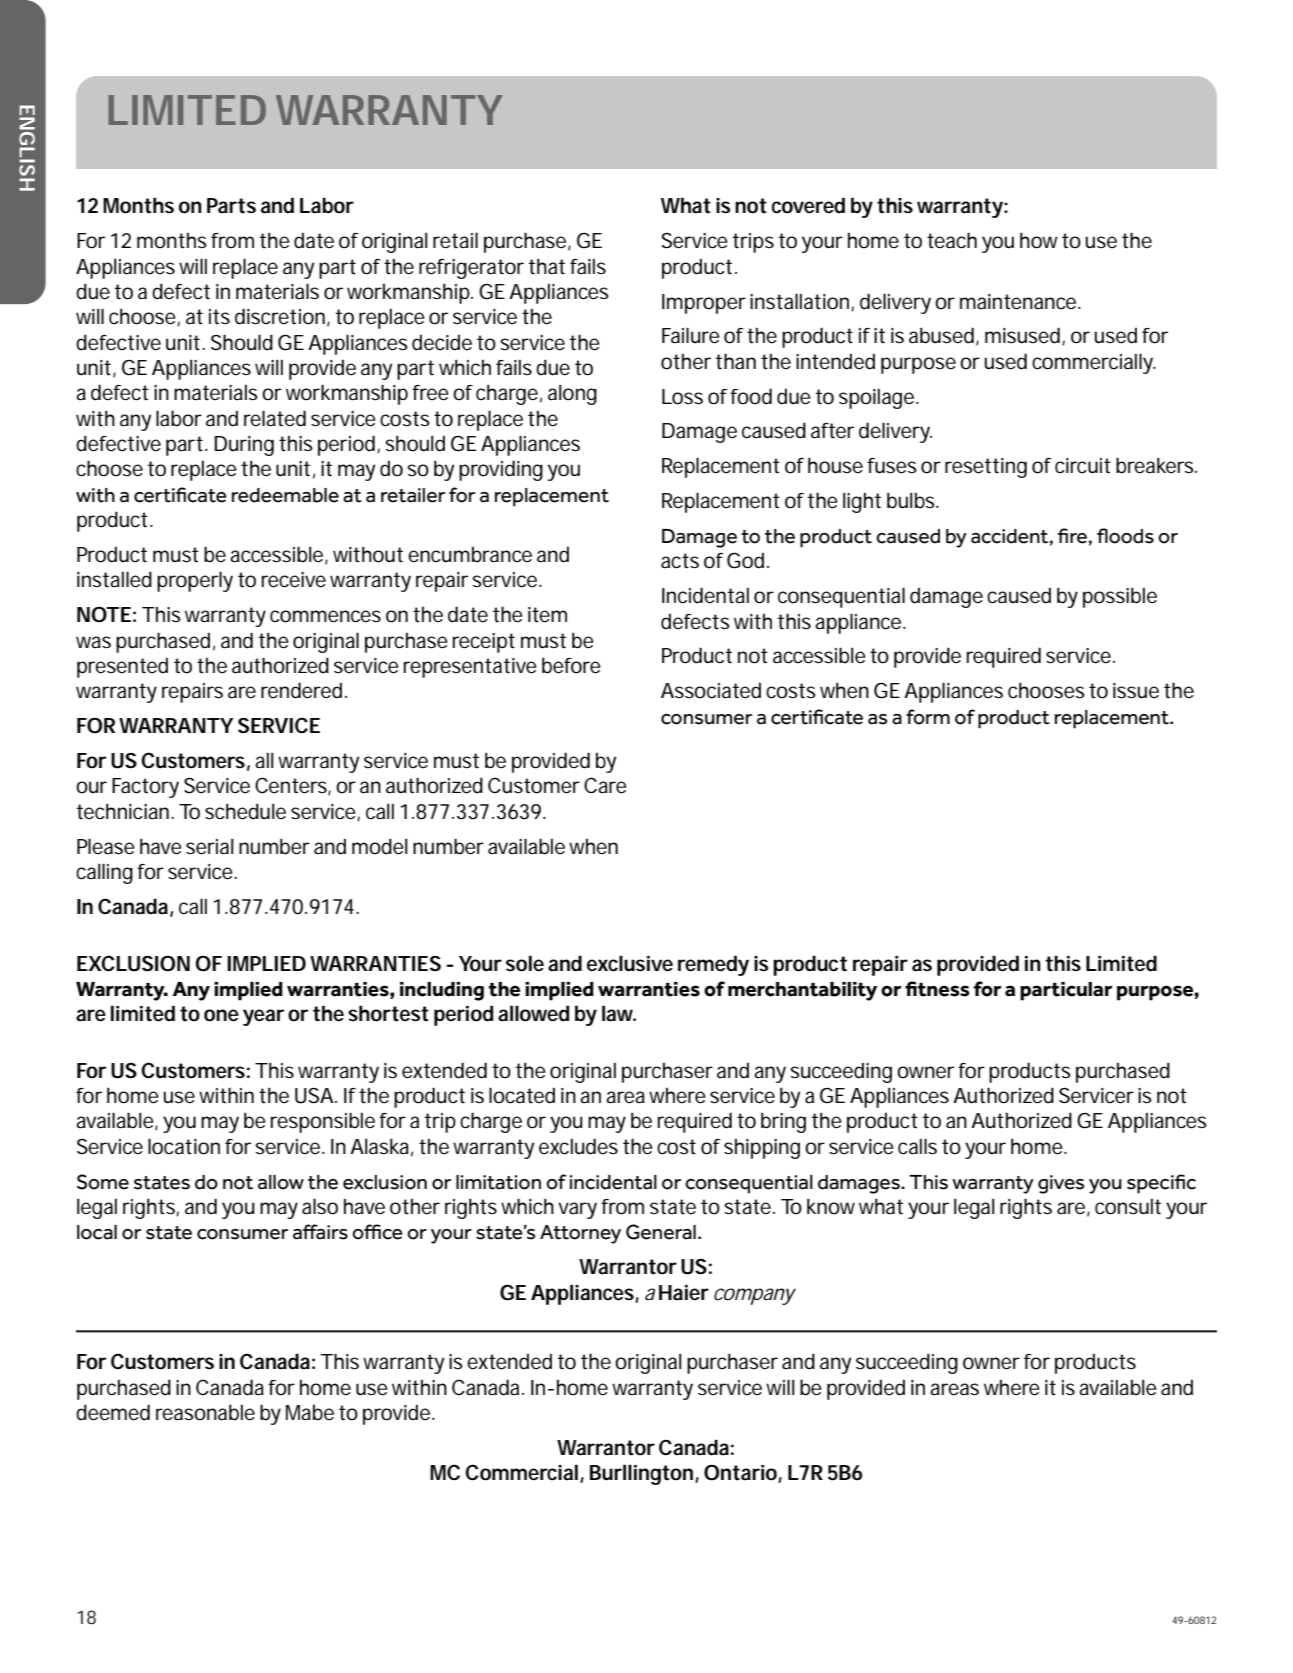 The height and width of the screenshot is (1673, 1293). Describe the element at coordinates (705, 595) in the screenshot. I see `Incidental` at that location.
